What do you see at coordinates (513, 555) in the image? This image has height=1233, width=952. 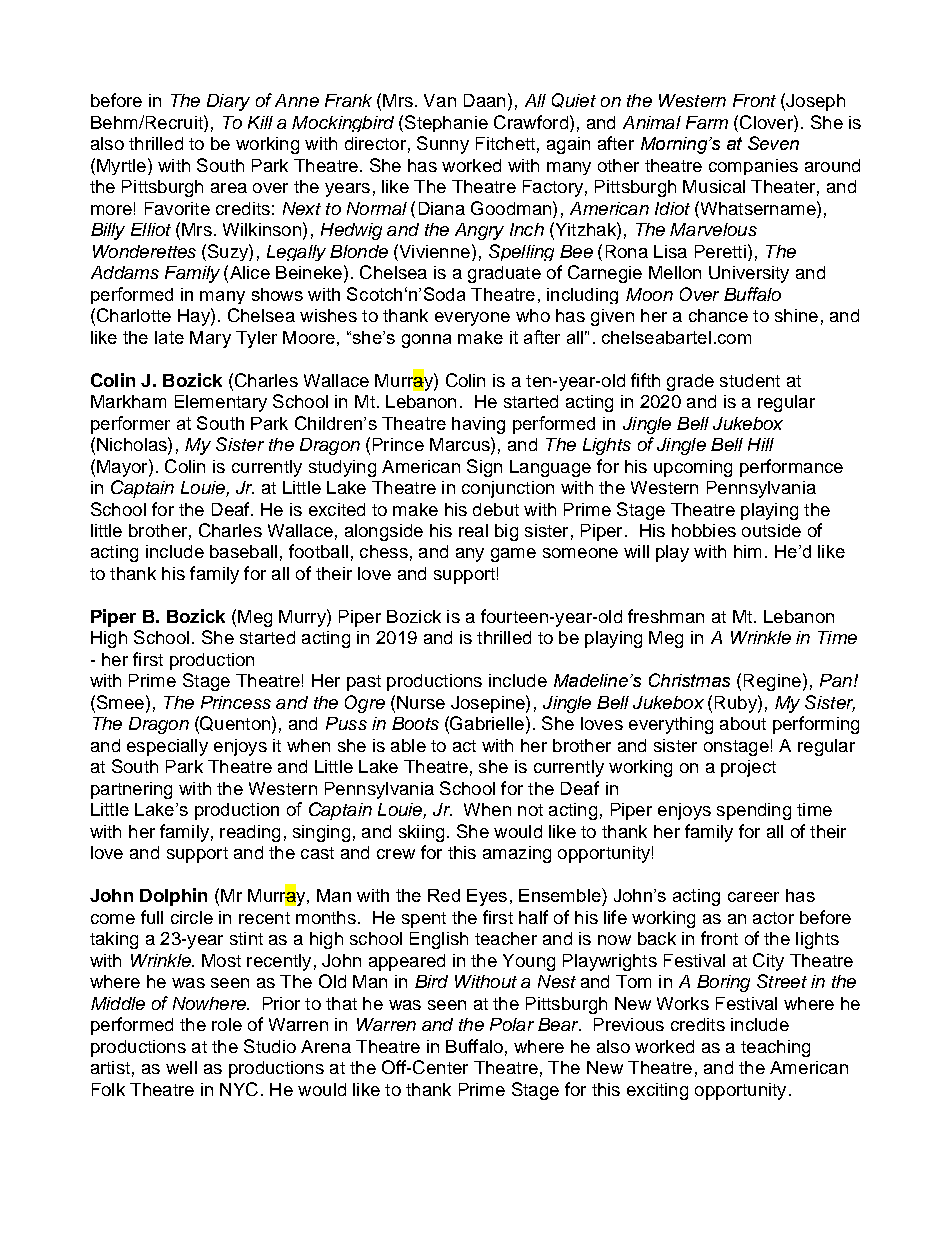 I see `game` at bounding box center [513, 555].
